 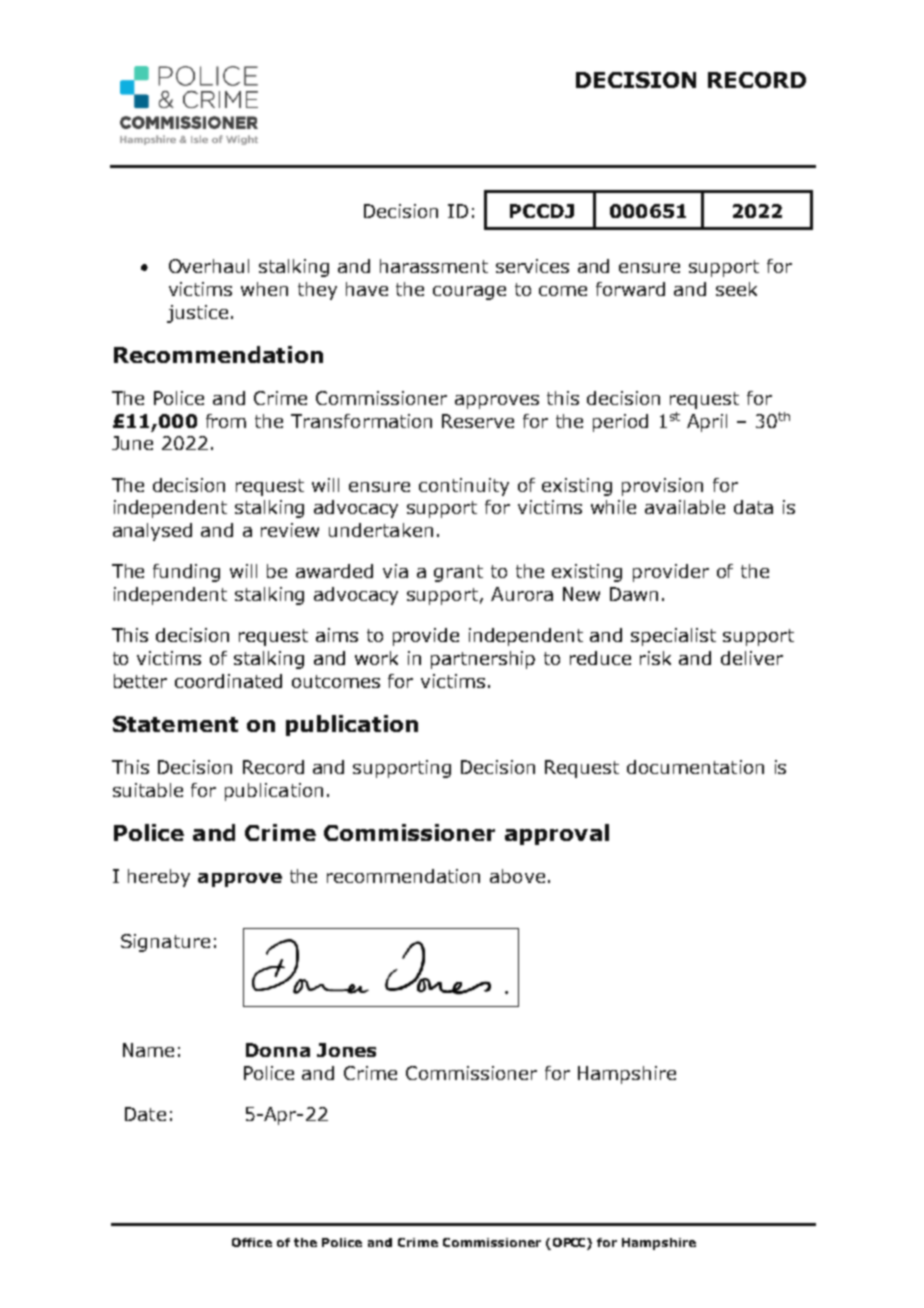 I want to click on Statement, so click(x=175, y=724).
